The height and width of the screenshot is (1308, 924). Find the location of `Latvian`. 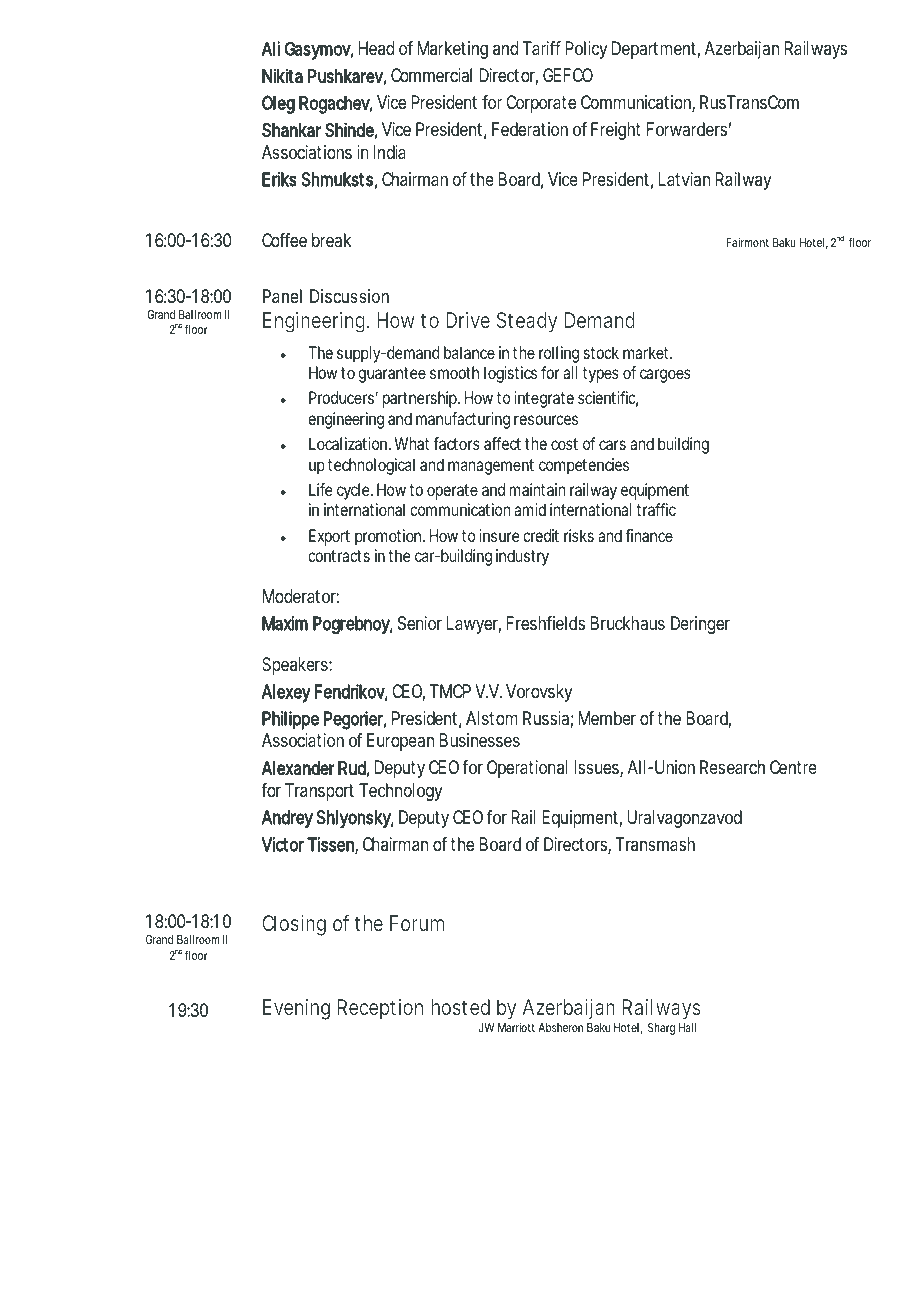

Latvian is located at coordinates (684, 179).
